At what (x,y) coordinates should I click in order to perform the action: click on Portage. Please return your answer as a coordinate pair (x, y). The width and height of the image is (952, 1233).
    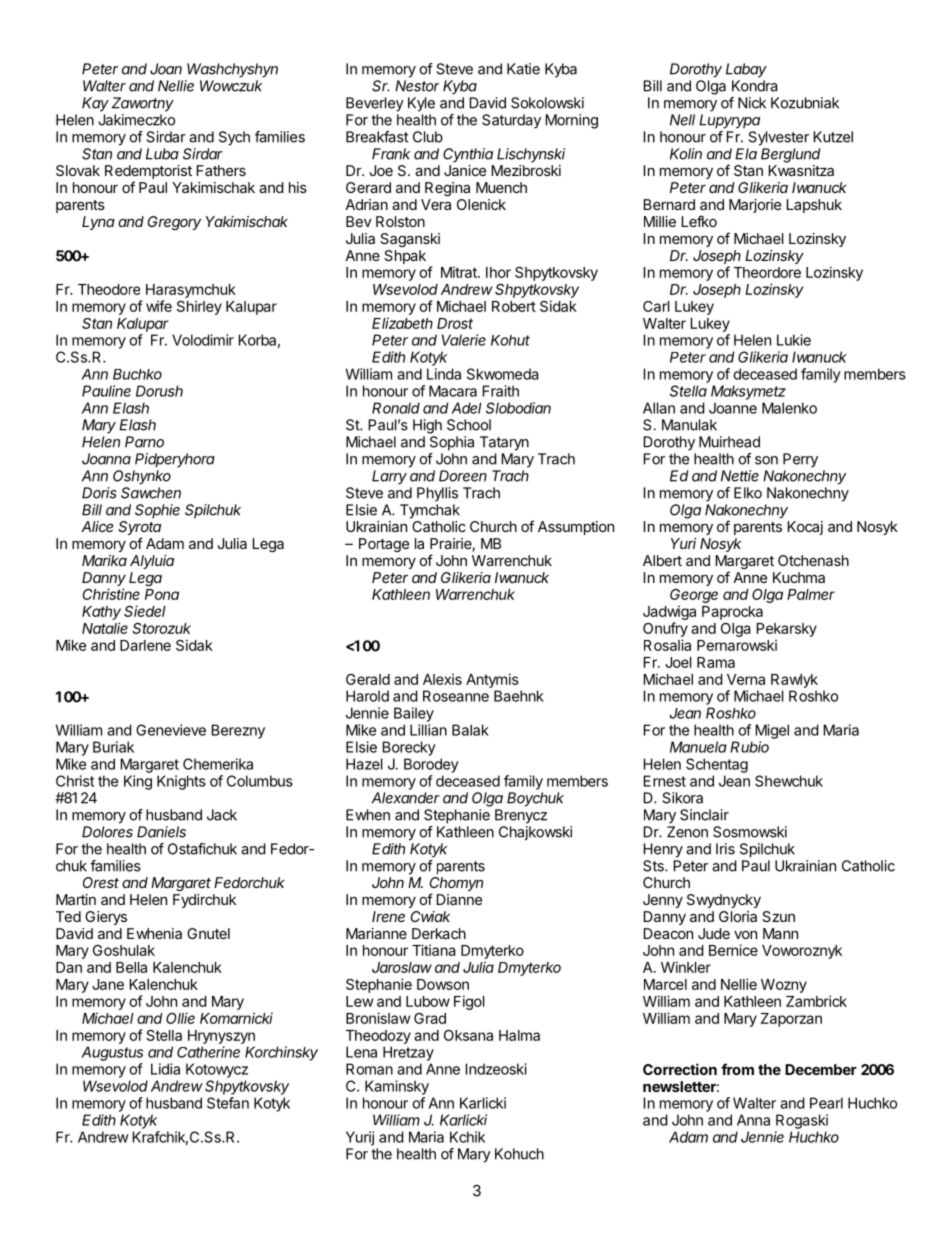
    Looking at the image, I should click on (384, 545).
